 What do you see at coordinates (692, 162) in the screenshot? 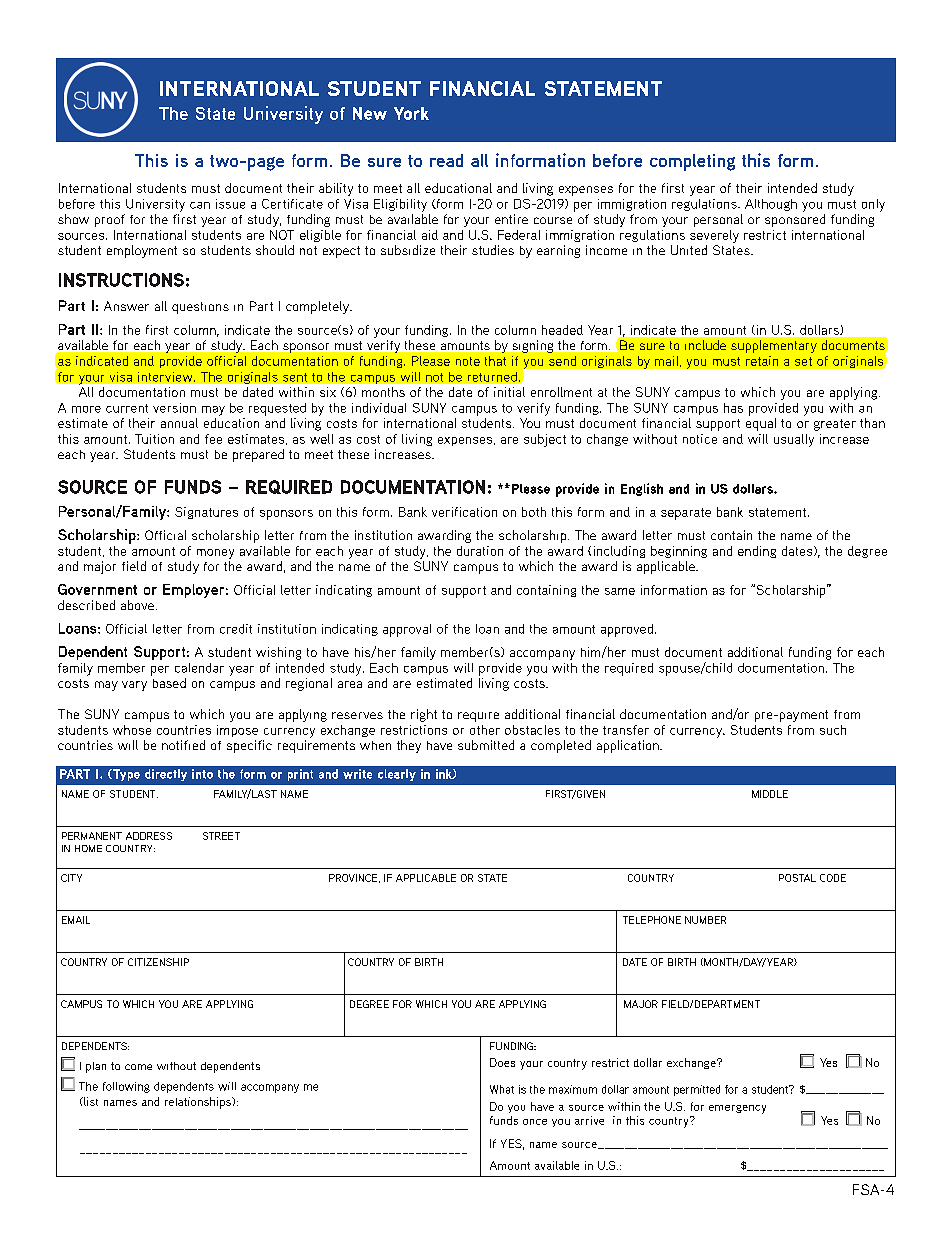
I see `completing` at bounding box center [692, 162].
